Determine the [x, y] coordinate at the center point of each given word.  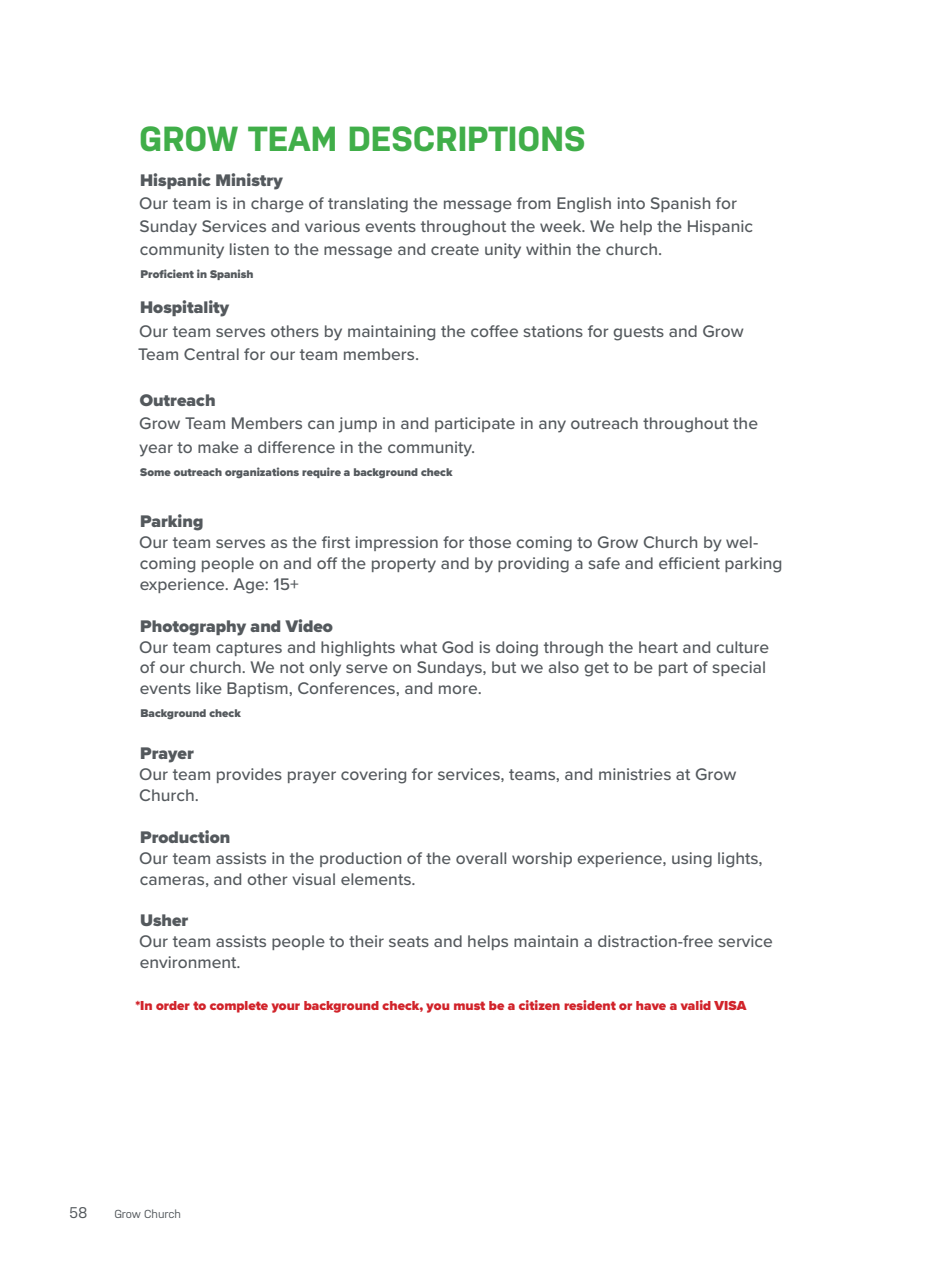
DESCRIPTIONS [467, 139]
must [469, 1005]
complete [239, 1007]
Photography [193, 628]
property [404, 565]
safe [604, 563]
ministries [635, 774]
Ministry [249, 181]
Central [211, 354]
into [631, 203]
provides [249, 775]
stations [553, 331]
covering [373, 776]
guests [638, 333]
